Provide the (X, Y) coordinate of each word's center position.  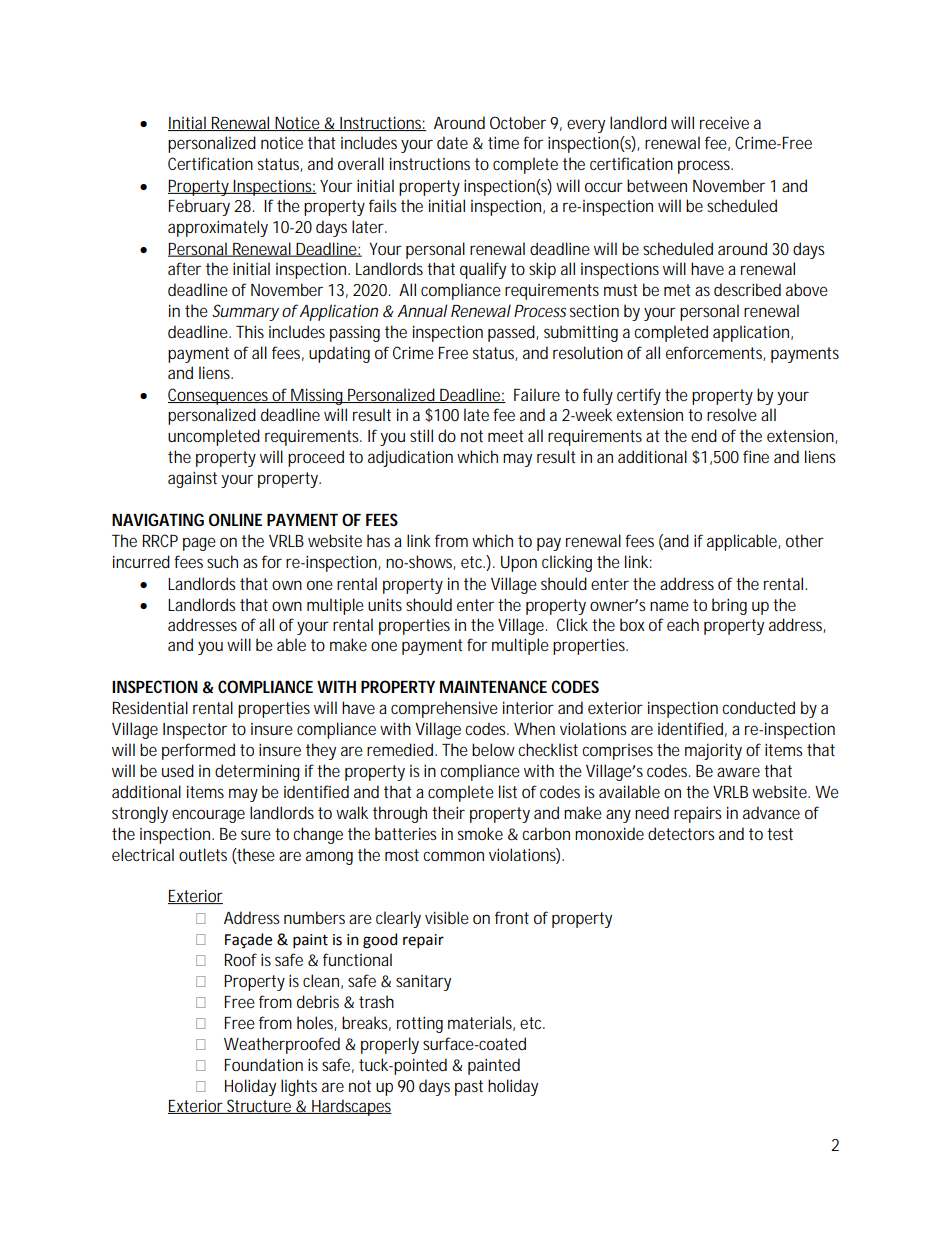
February (199, 207)
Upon (519, 564)
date (452, 142)
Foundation (264, 1064)
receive (724, 122)
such (222, 561)
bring (729, 606)
